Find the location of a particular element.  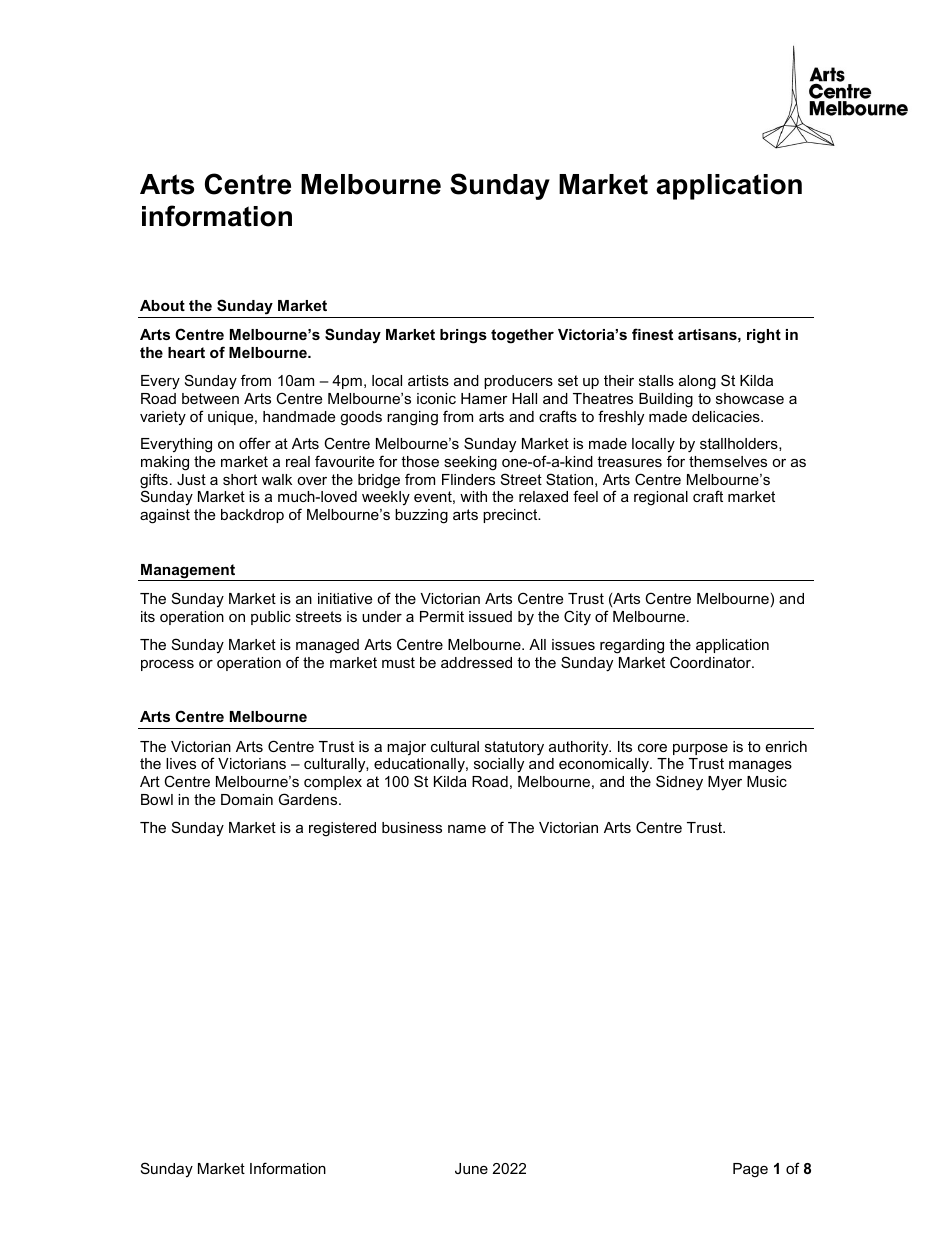

precinct is located at coordinates (511, 516).
